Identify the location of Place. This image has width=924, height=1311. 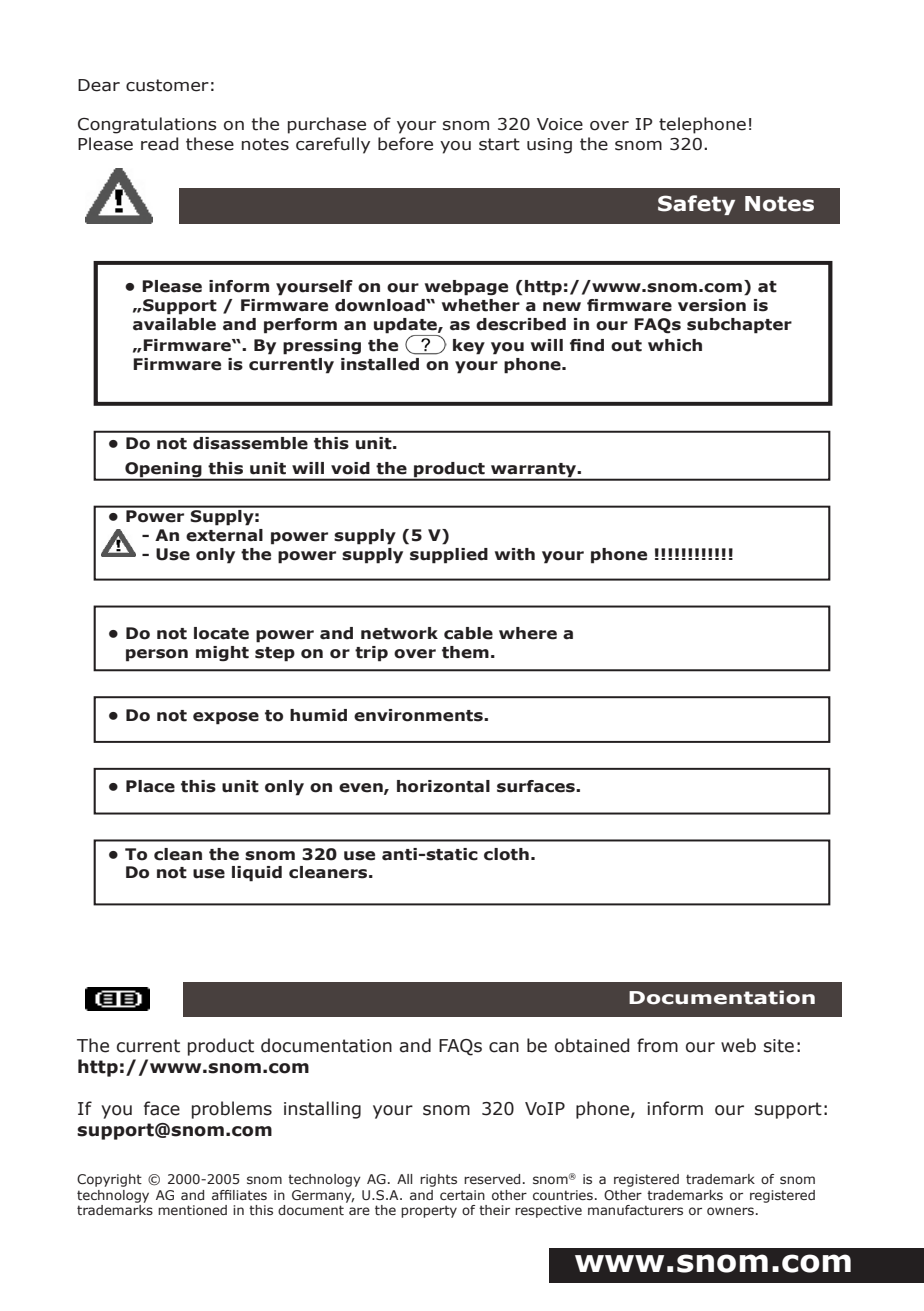
(150, 786).
